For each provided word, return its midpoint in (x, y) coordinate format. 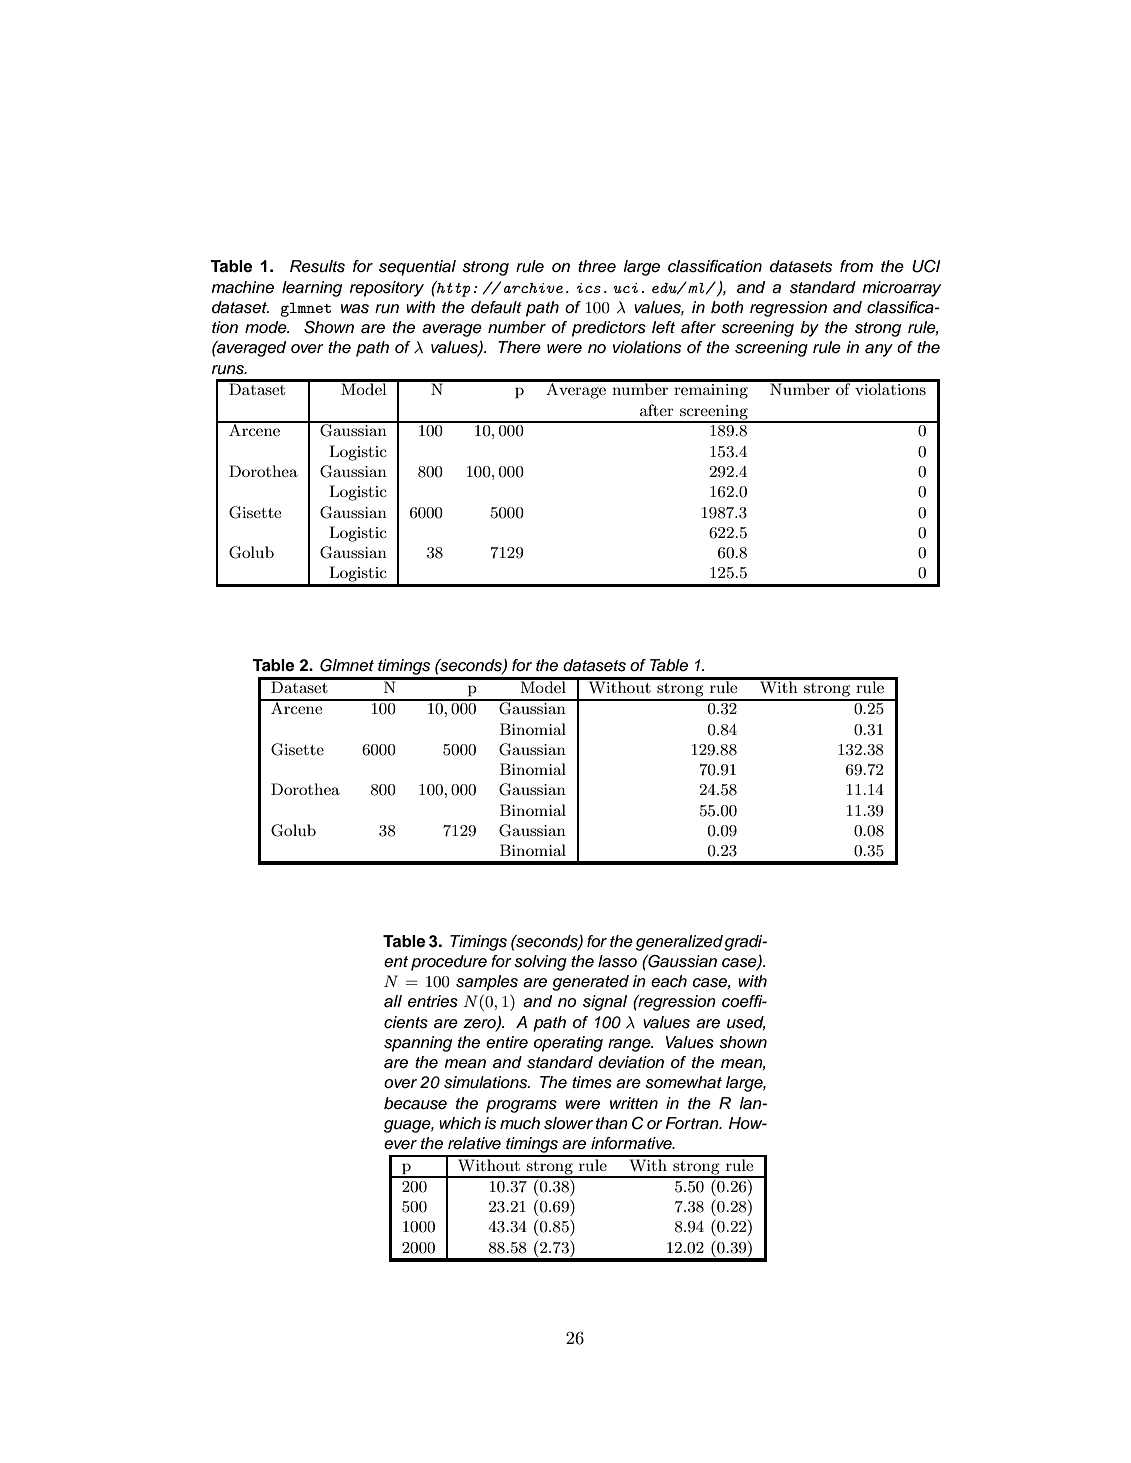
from (856, 266)
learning (312, 289)
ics (589, 288)
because (415, 1103)
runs (229, 370)
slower (568, 1123)
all (393, 1001)
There (519, 347)
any (879, 350)
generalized (679, 943)
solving (540, 963)
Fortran (693, 1123)
